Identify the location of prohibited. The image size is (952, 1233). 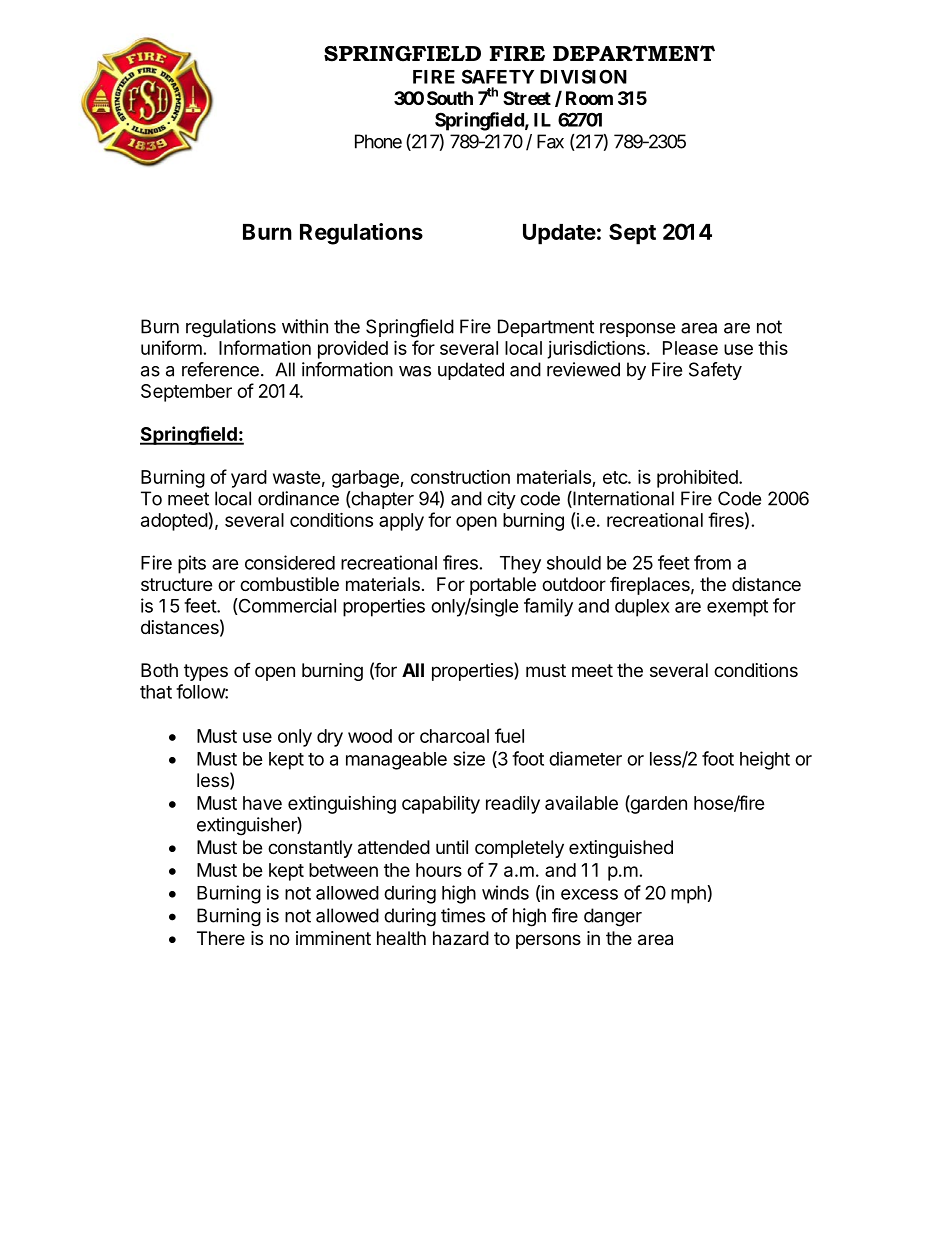
(697, 478).
